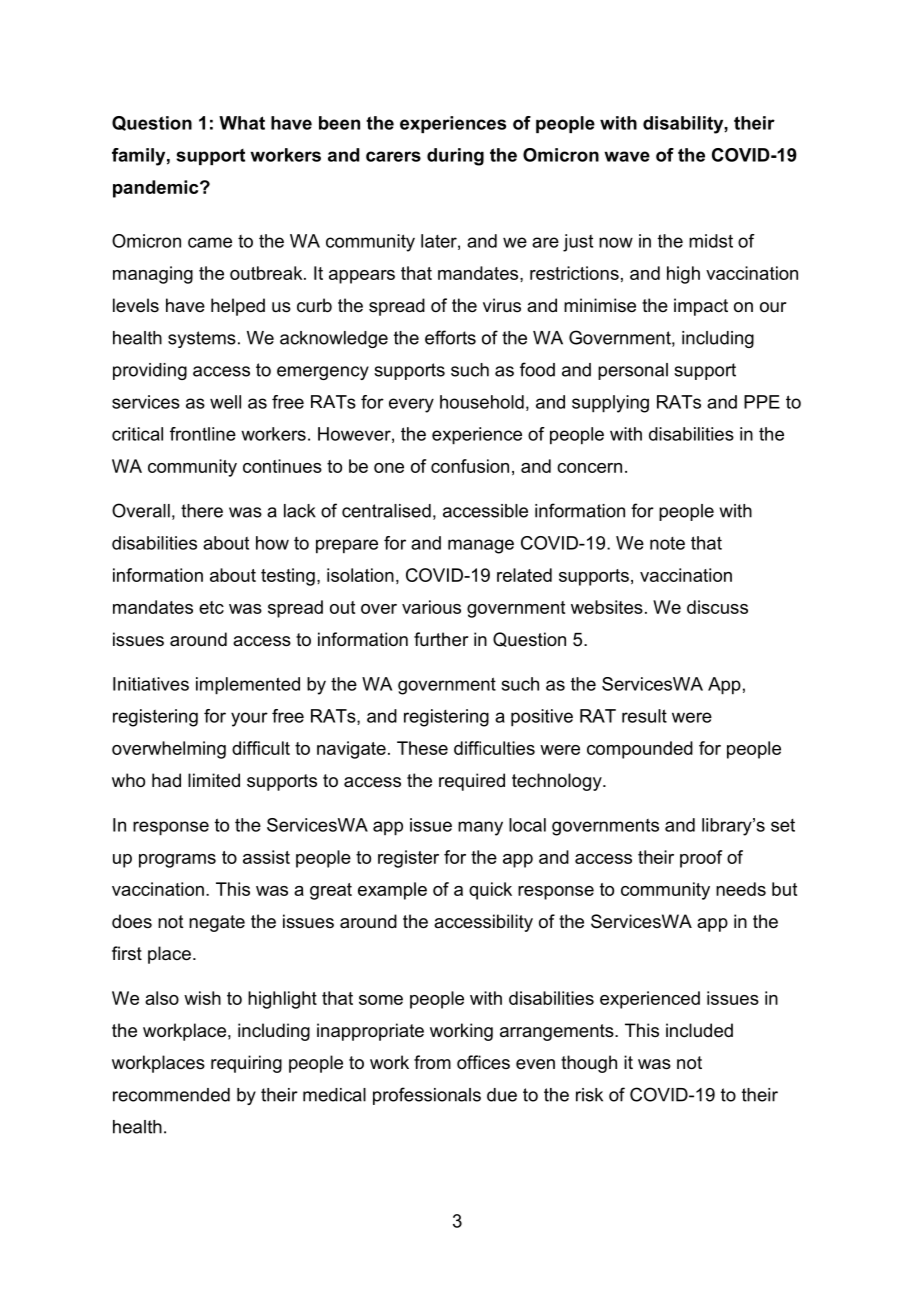 The width and height of the screenshot is (924, 1308). Describe the element at coordinates (242, 123) in the screenshot. I see `What` at that location.
